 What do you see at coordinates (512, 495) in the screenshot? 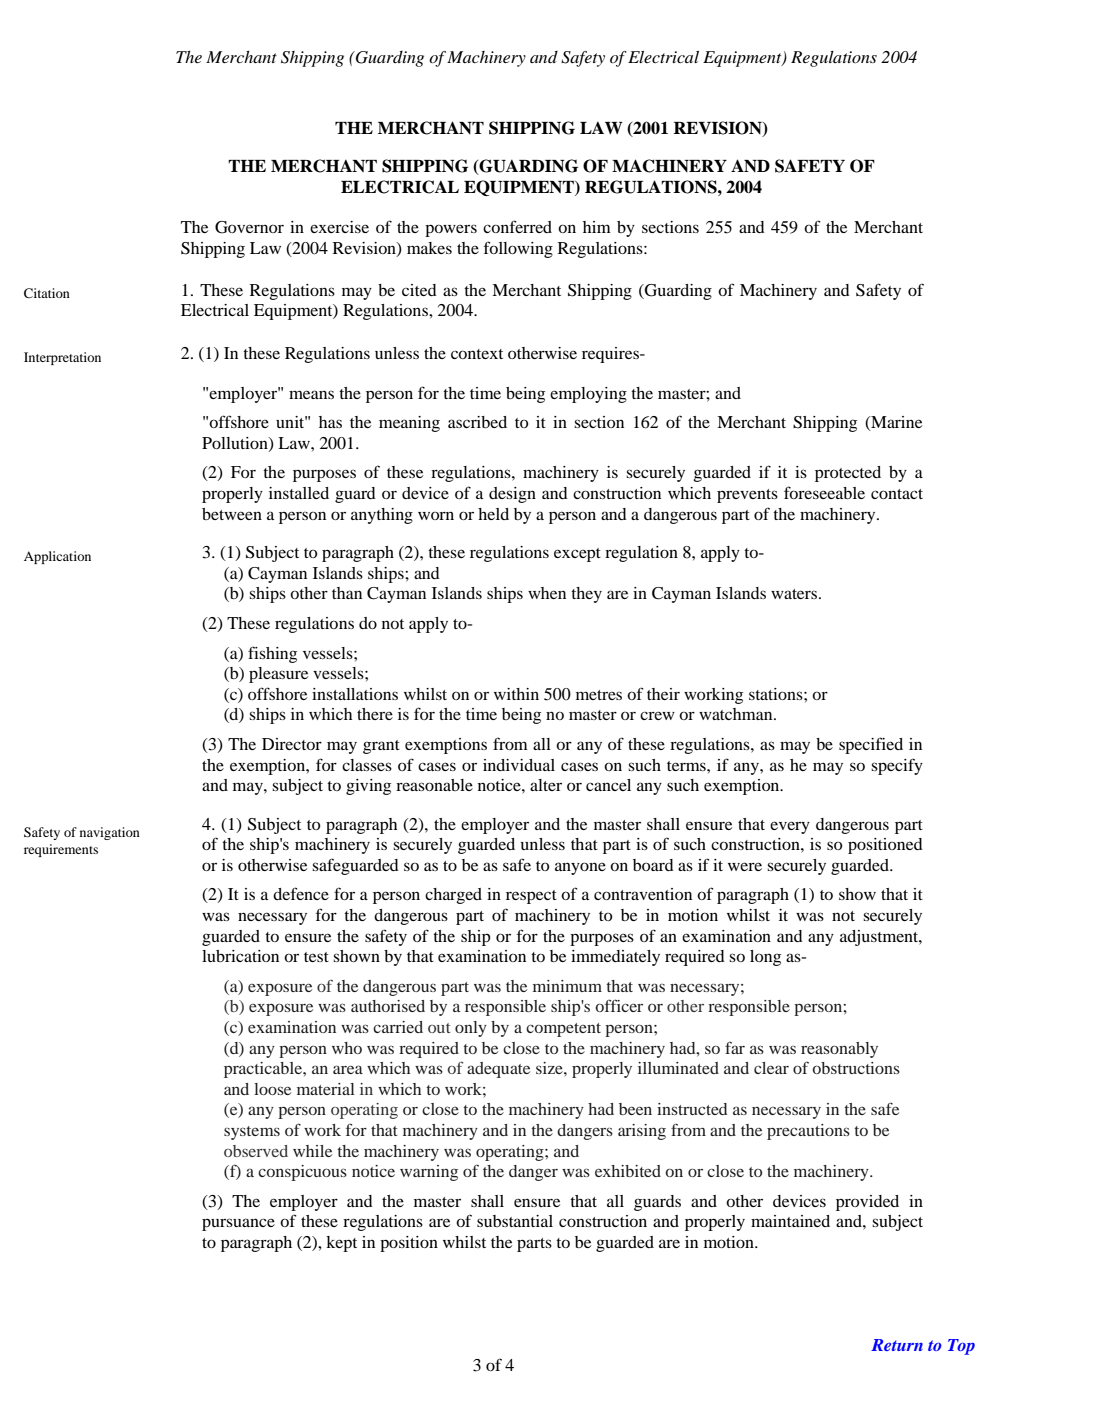
I see `design` at bounding box center [512, 495].
